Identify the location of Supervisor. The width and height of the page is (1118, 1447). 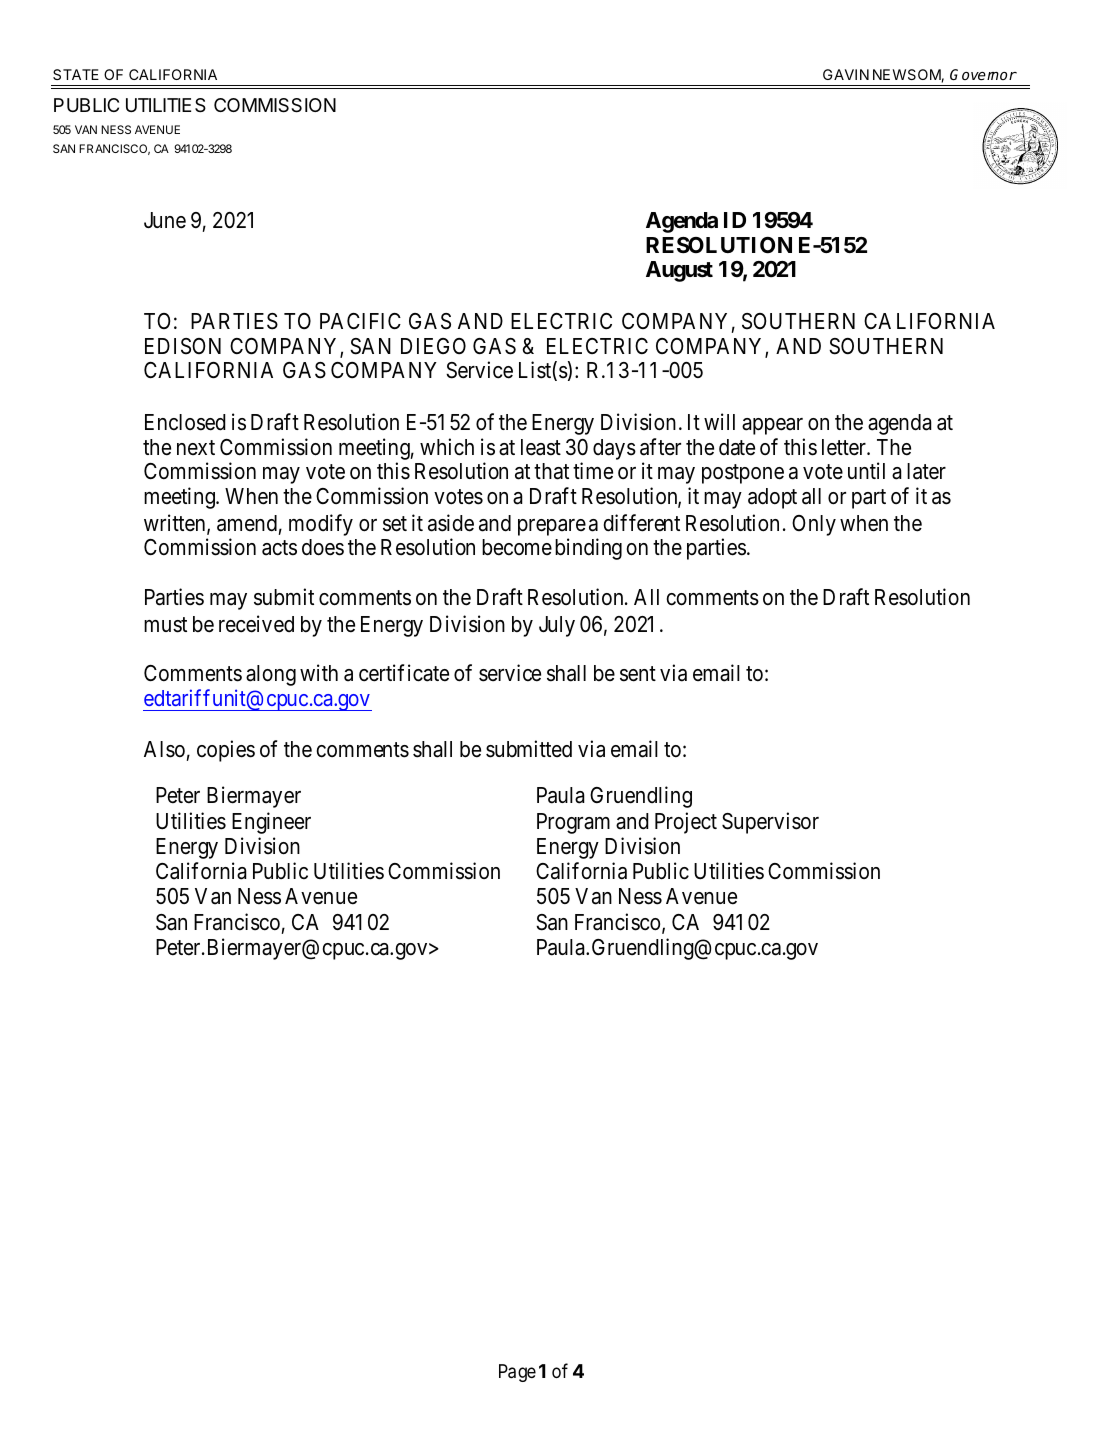
(770, 823).
